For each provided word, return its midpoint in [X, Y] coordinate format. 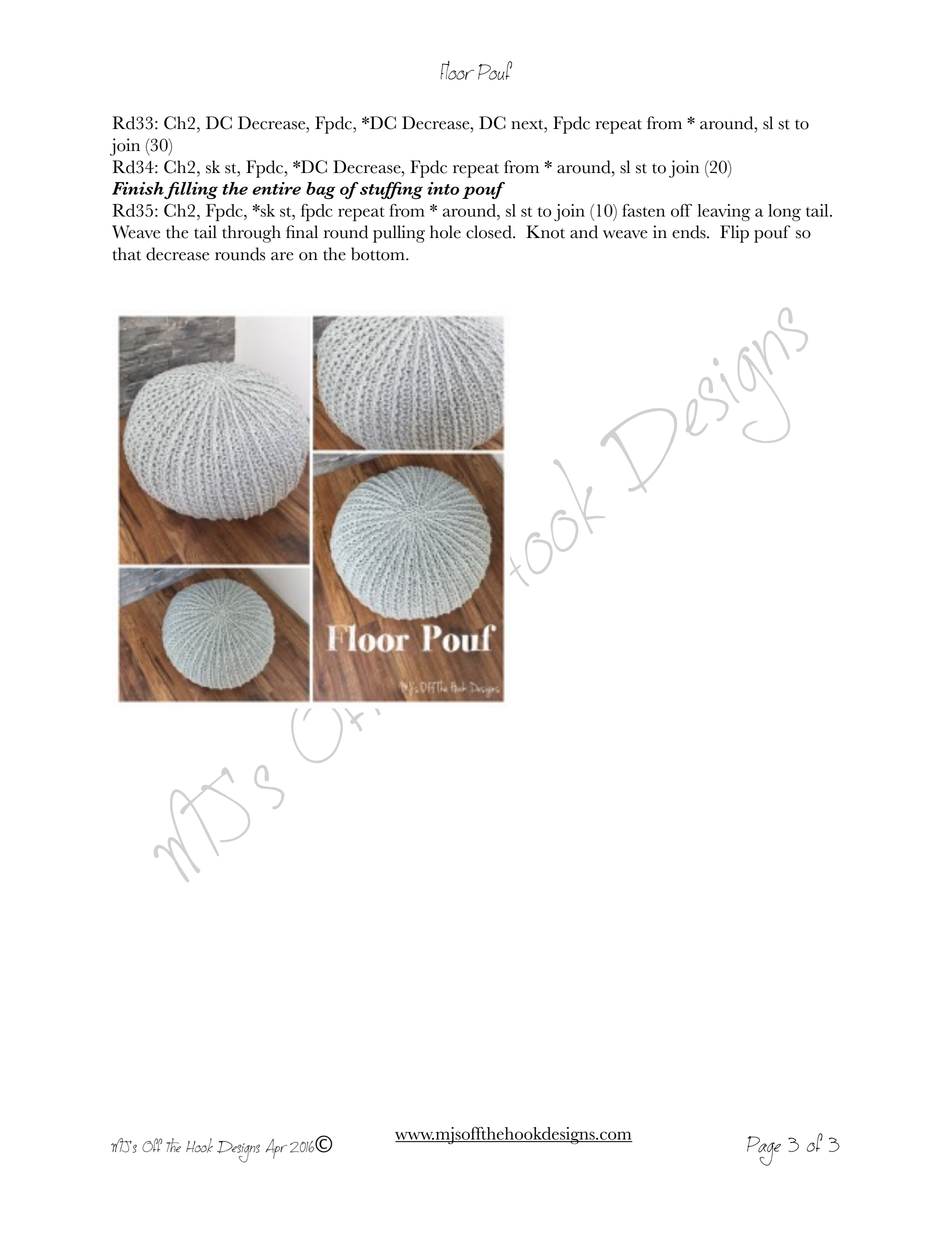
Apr [276, 1149]
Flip [734, 234]
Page [764, 1151]
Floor [457, 70]
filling [191, 190]
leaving [724, 212]
